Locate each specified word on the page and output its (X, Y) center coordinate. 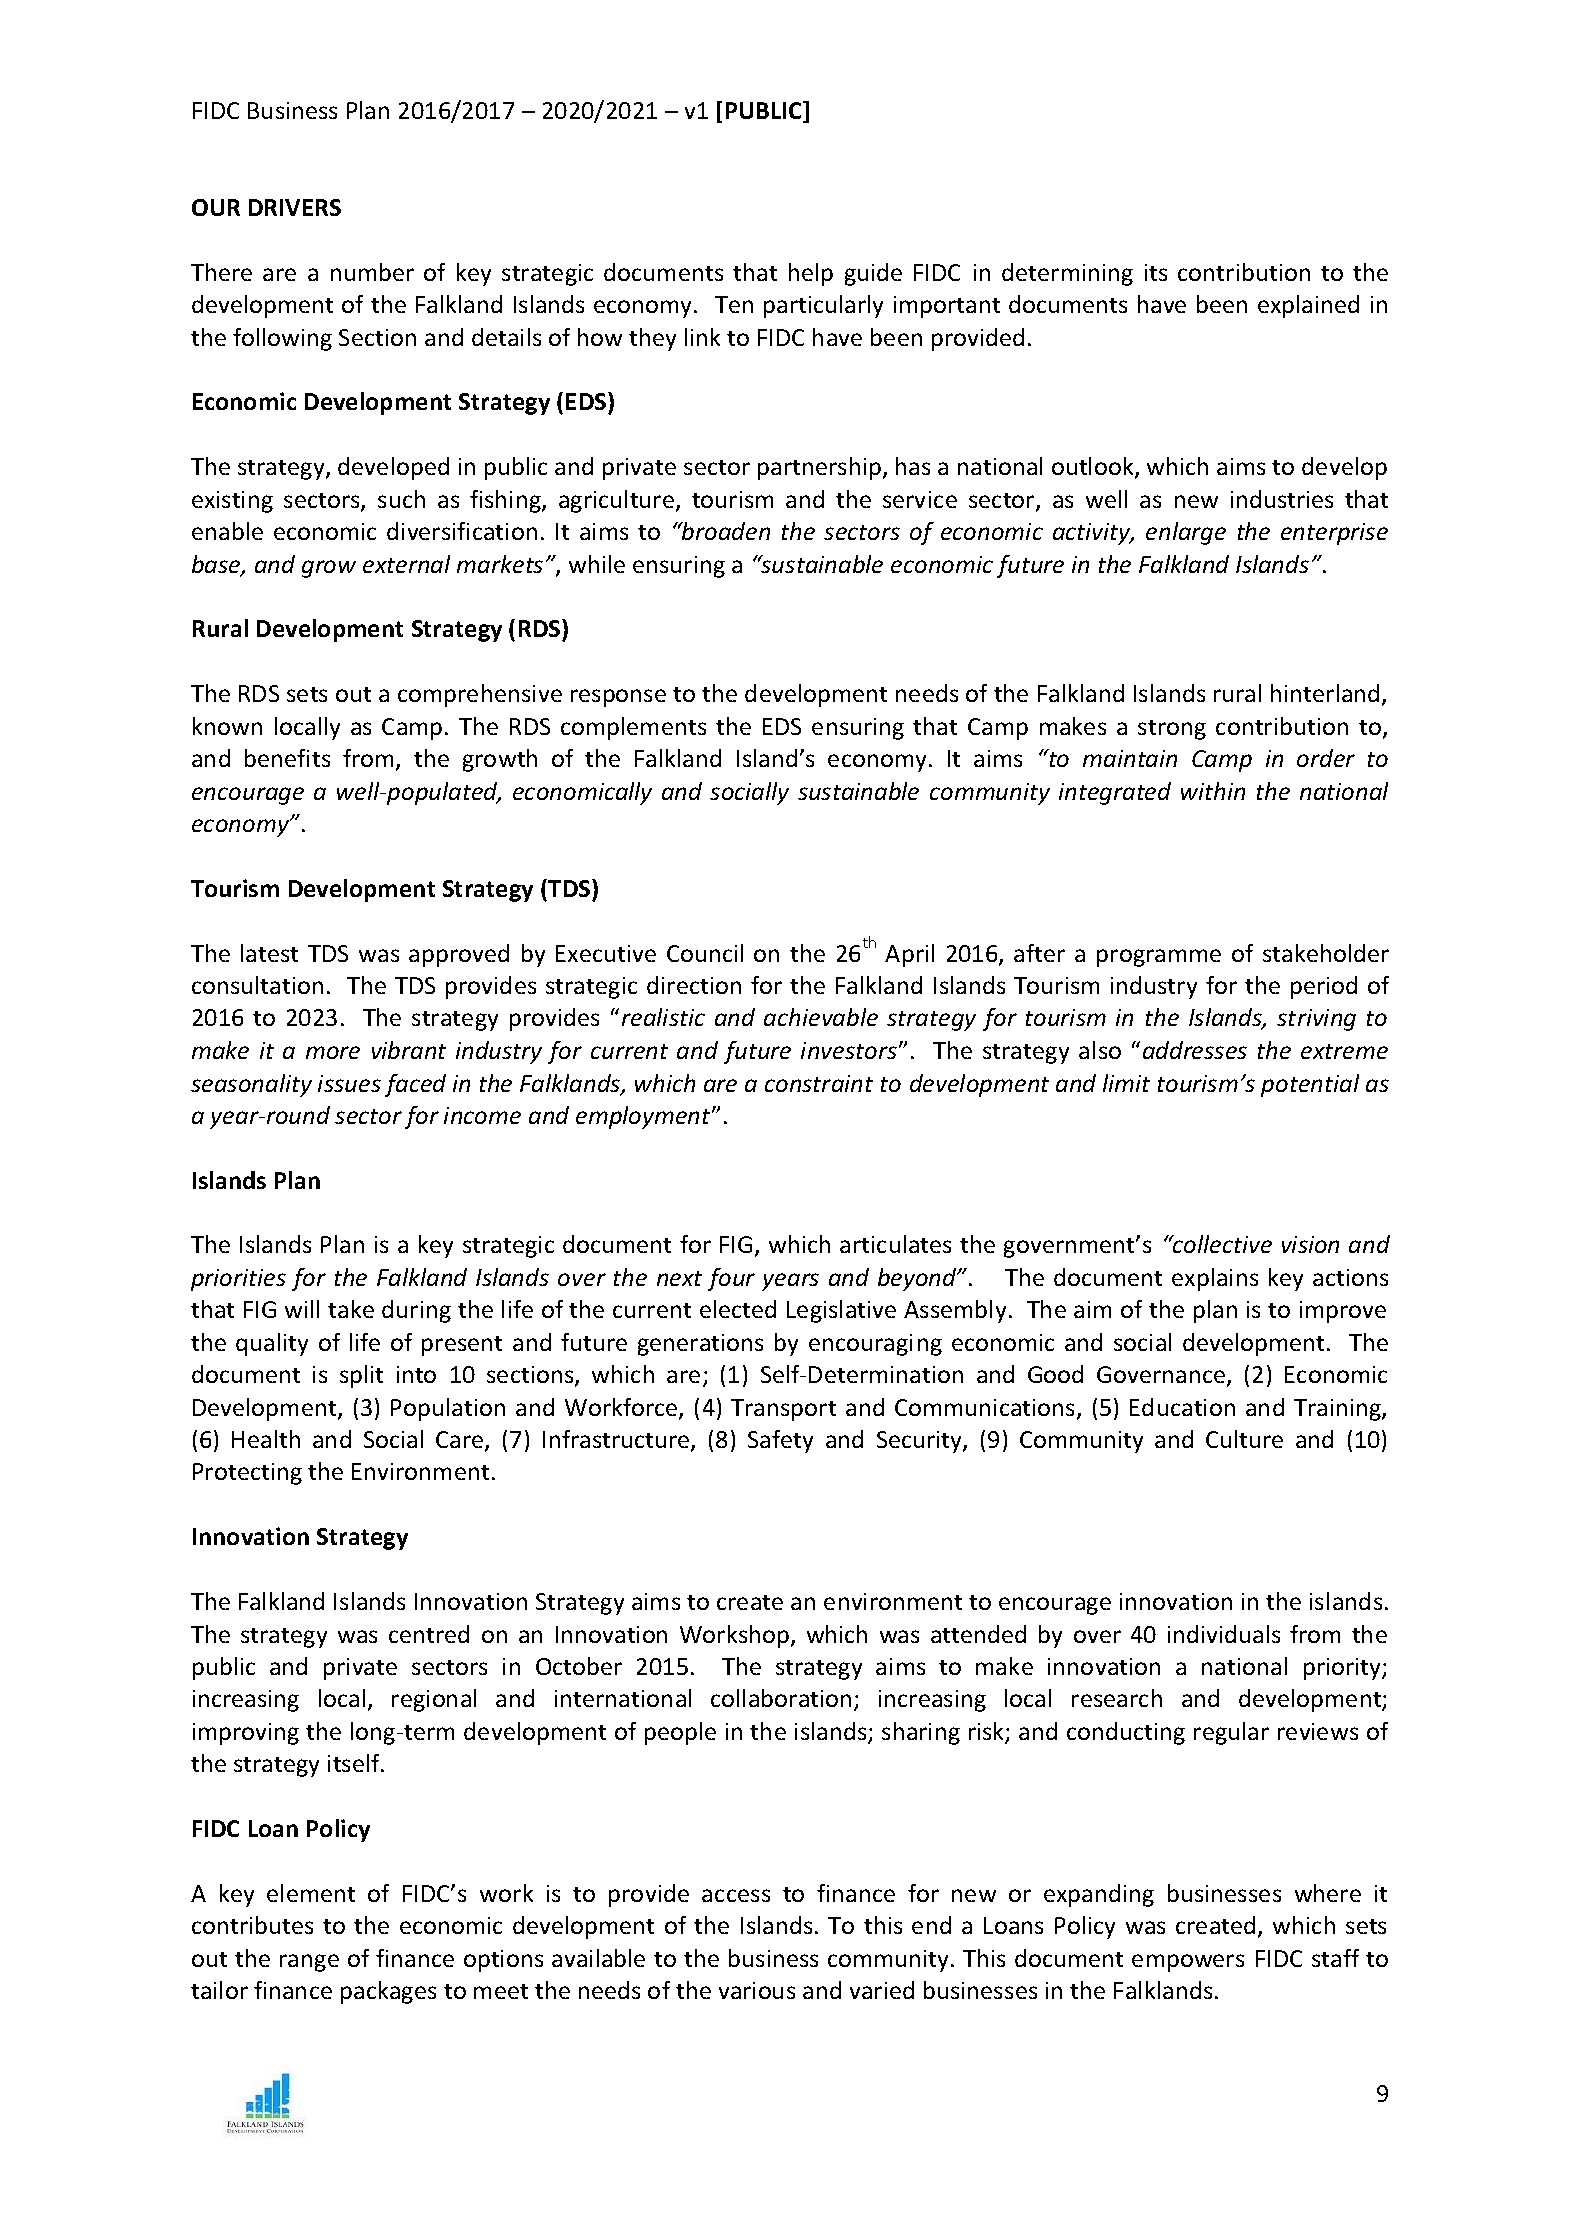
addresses (1195, 1050)
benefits (287, 758)
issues (349, 1083)
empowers (1188, 1963)
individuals (1224, 1634)
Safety (780, 1441)
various (757, 1990)
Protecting (247, 1474)
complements (633, 728)
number (372, 272)
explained (1308, 306)
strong (1172, 730)
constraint (819, 1083)
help (811, 274)
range (309, 1963)
